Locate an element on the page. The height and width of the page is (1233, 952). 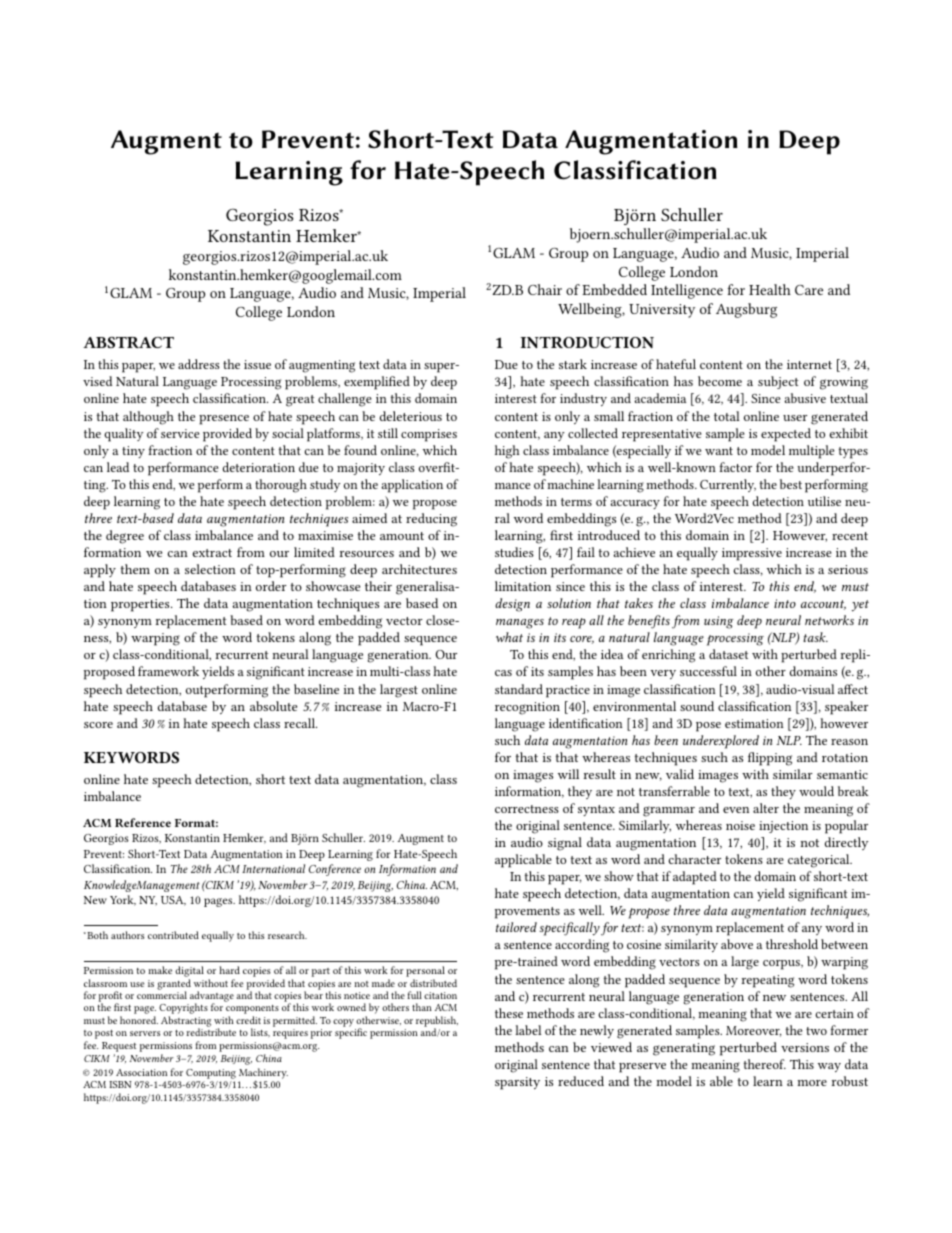
Chair is located at coordinates (545, 289).
